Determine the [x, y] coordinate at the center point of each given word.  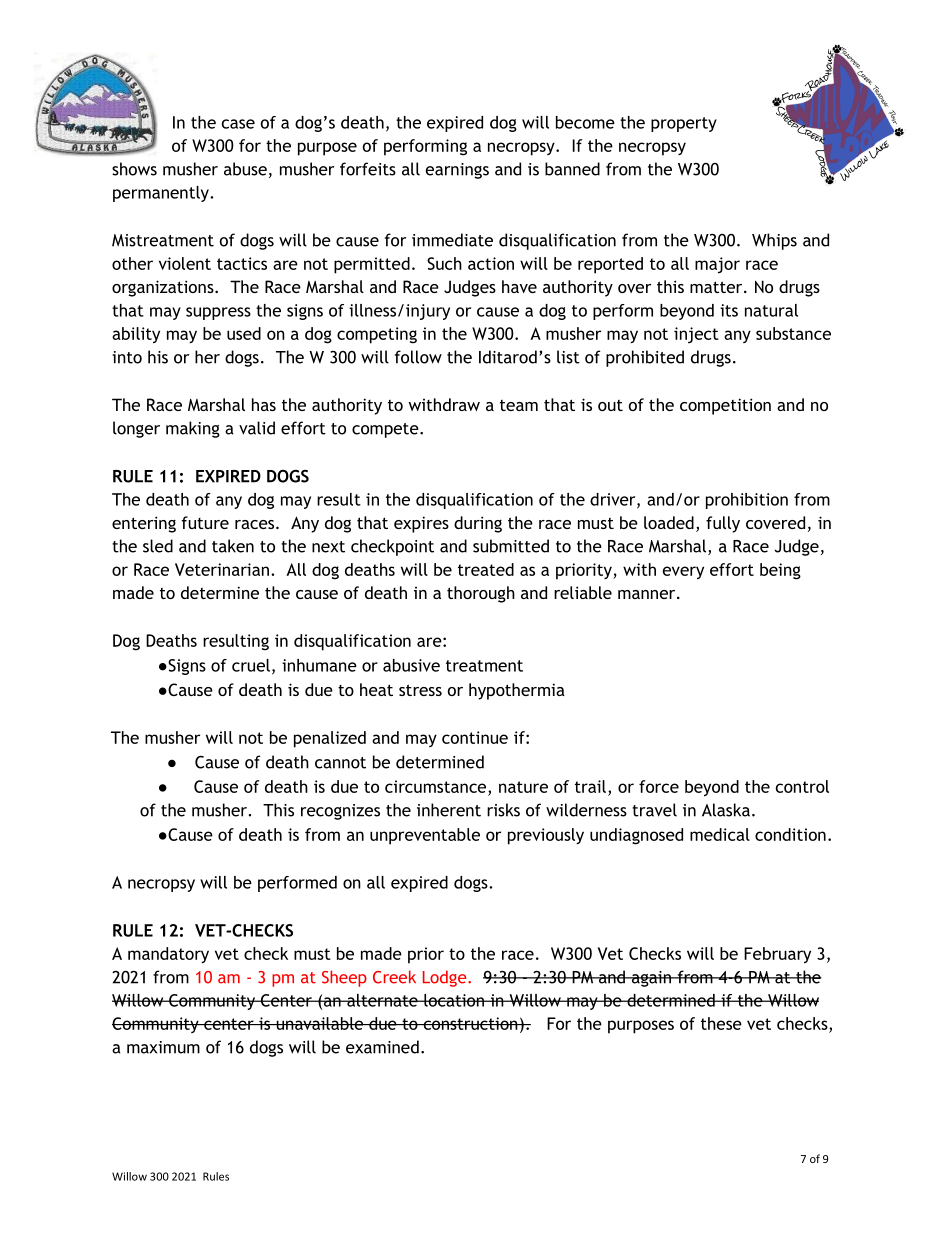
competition [725, 406]
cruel [251, 665]
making [193, 429]
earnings [457, 171]
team [519, 405]
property [684, 124]
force [659, 786]
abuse [245, 169]
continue [475, 737]
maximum [163, 1047]
